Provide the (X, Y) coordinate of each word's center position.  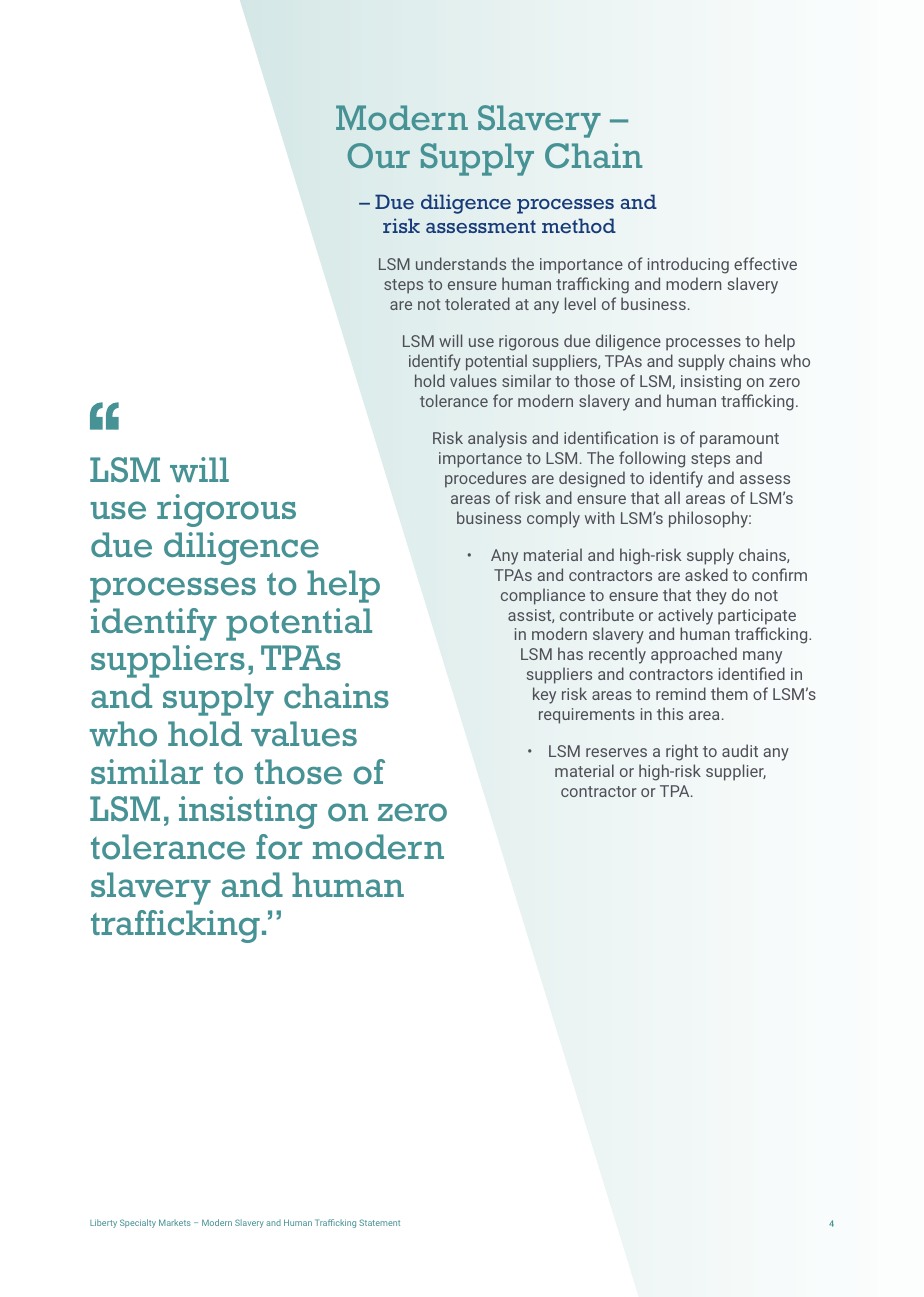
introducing (688, 265)
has (570, 653)
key (544, 695)
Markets (175, 1222)
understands (461, 263)
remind (681, 693)
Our (378, 155)
